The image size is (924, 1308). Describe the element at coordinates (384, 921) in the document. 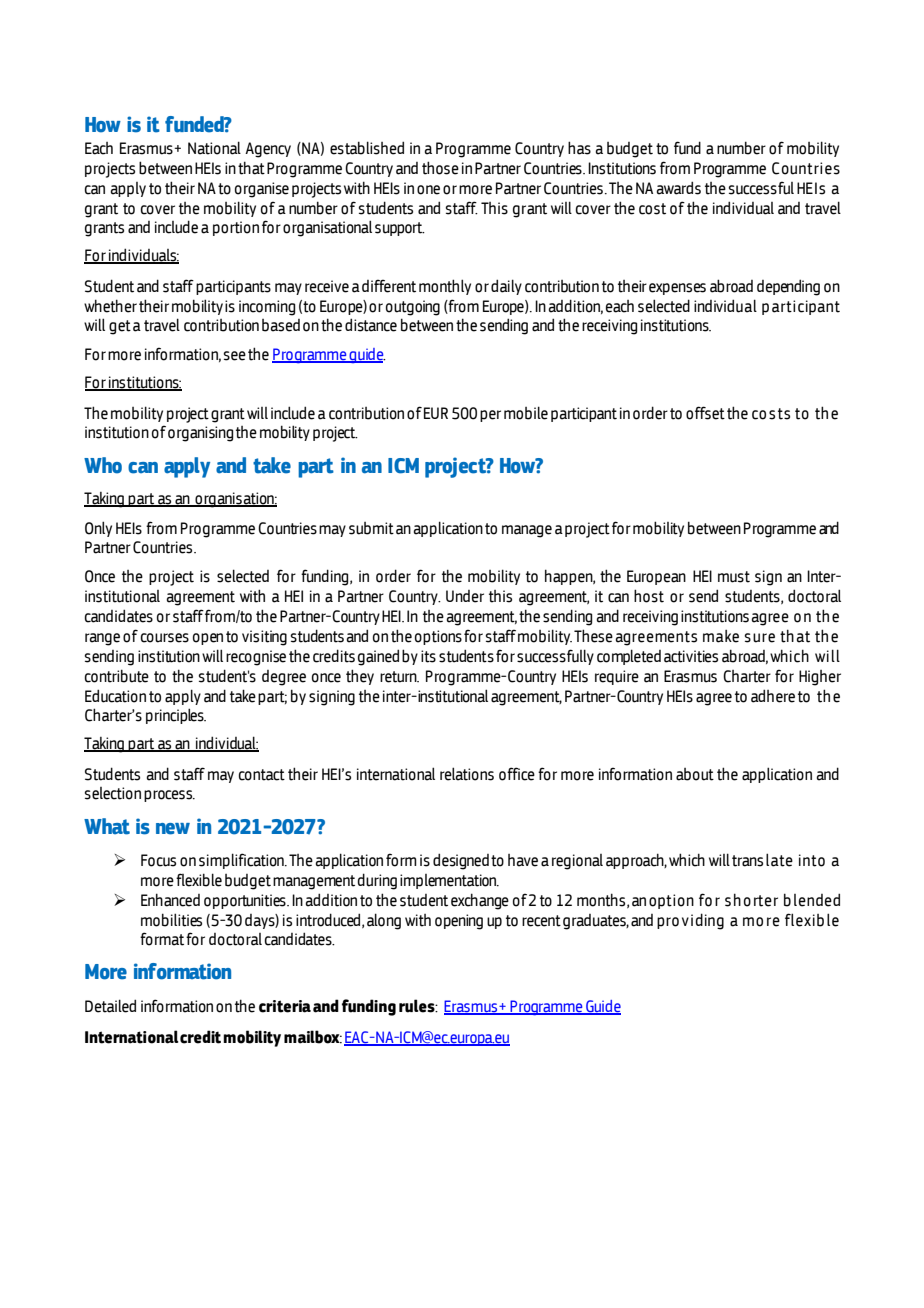

I see `along` at that location.
